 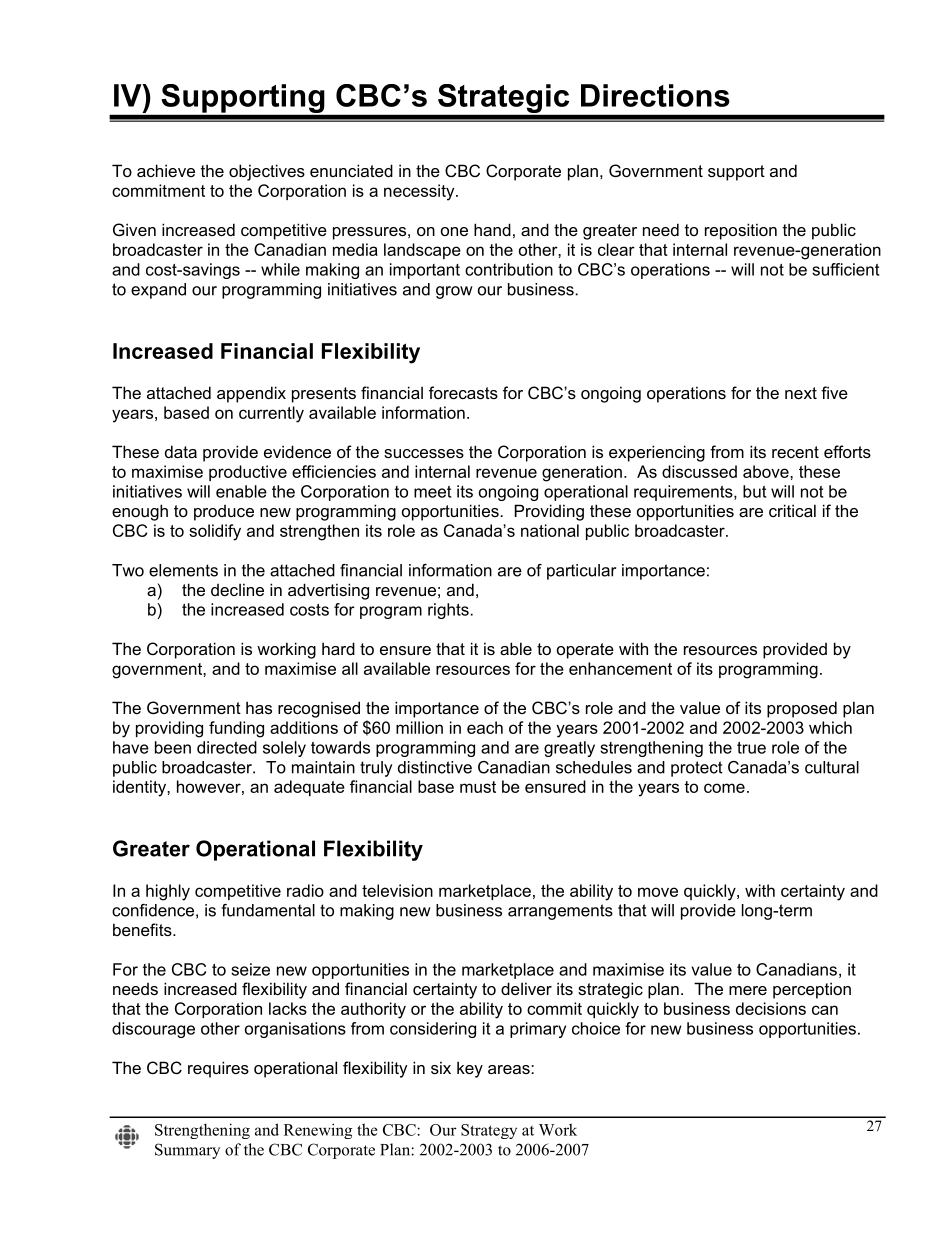 What do you see at coordinates (420, 192) in the document?
I see `necessity` at bounding box center [420, 192].
